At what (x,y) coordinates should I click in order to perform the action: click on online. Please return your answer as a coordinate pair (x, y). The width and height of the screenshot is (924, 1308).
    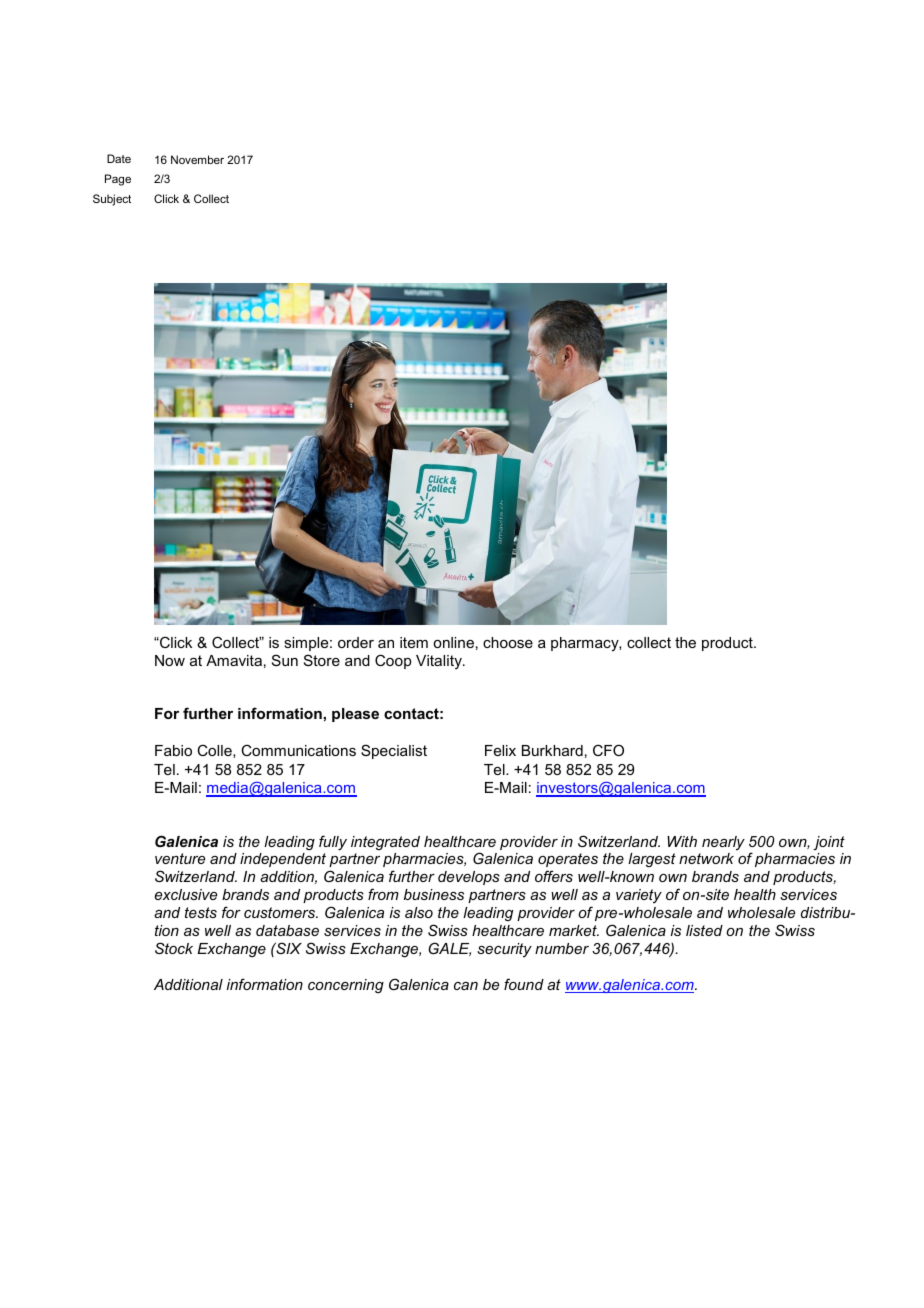
    Looking at the image, I should click on (453, 642).
